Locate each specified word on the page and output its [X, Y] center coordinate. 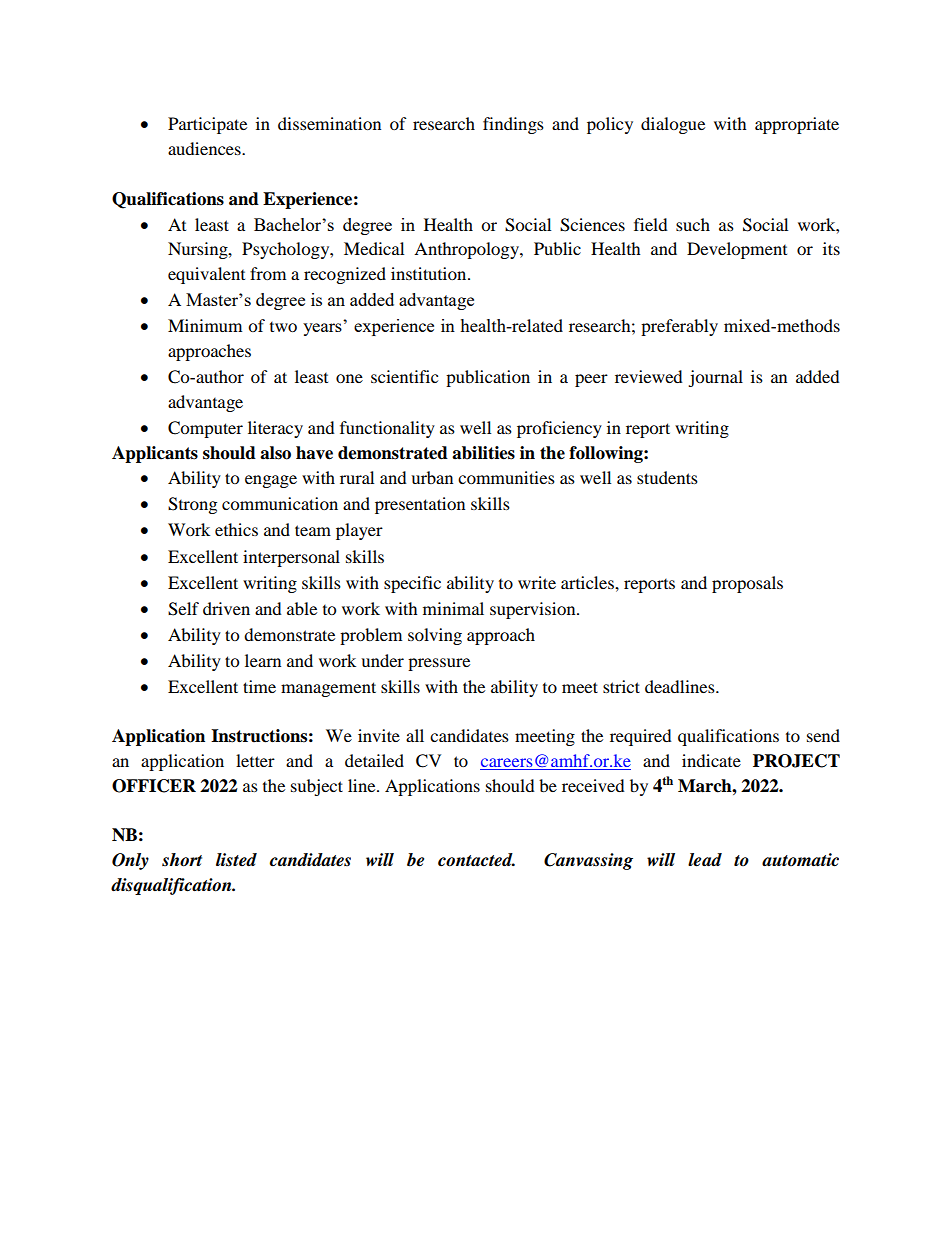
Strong [192, 505]
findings [513, 125]
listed [236, 860]
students [667, 477]
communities [506, 477]
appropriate [797, 125]
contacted [476, 860]
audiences [205, 148]
